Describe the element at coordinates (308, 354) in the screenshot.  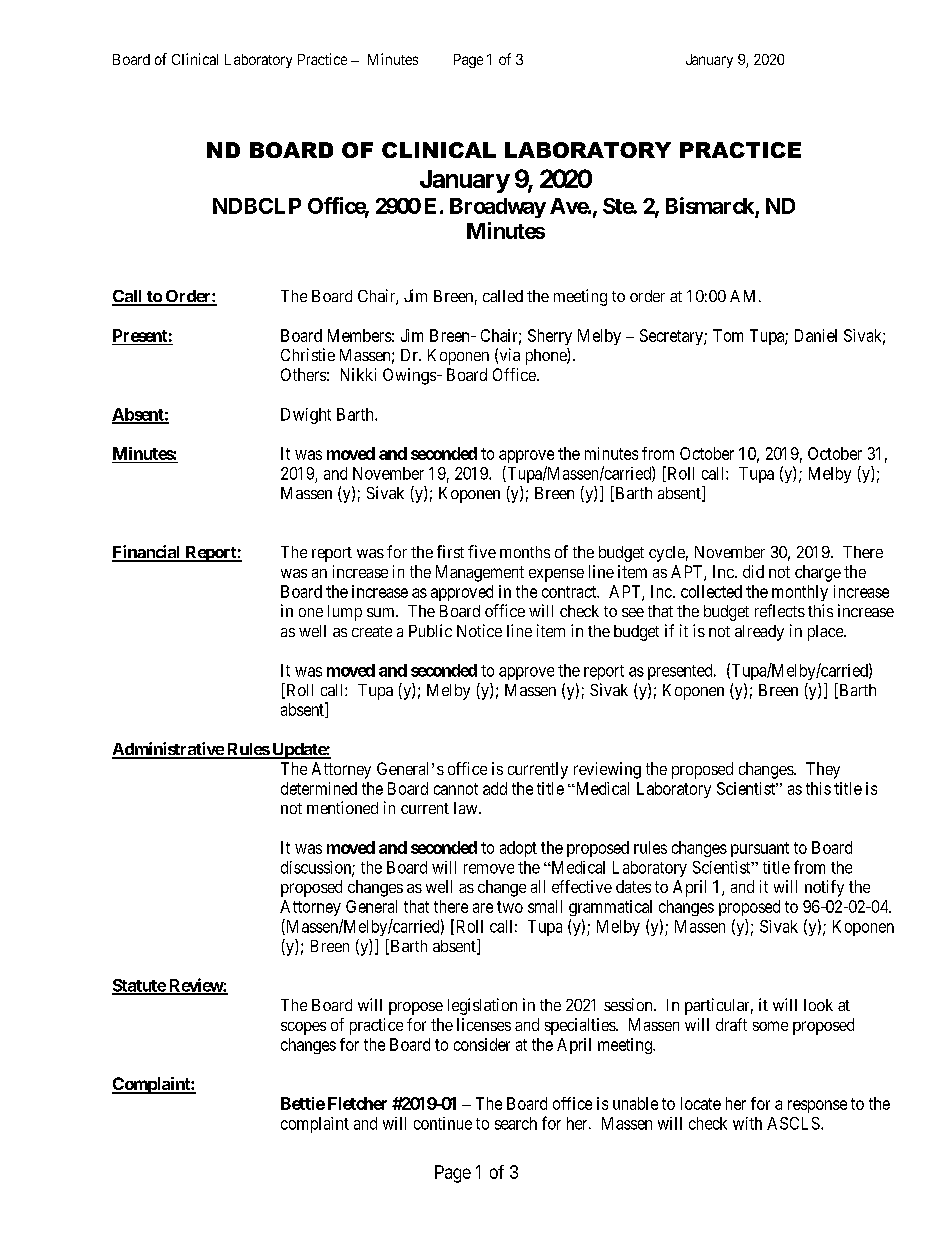
I see `Christie` at that location.
